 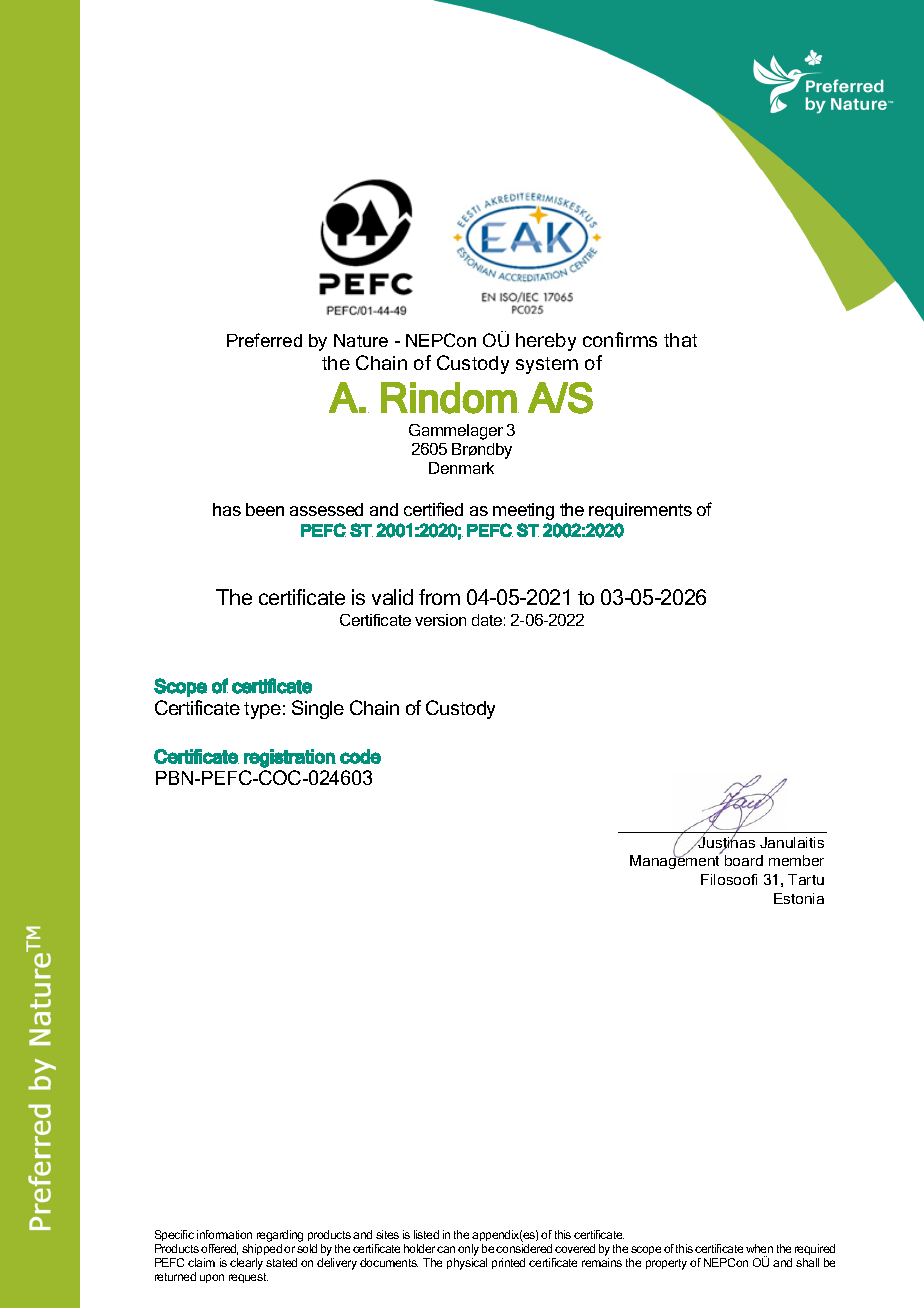 What do you see at coordinates (360, 756) in the screenshot?
I see `code` at bounding box center [360, 756].
